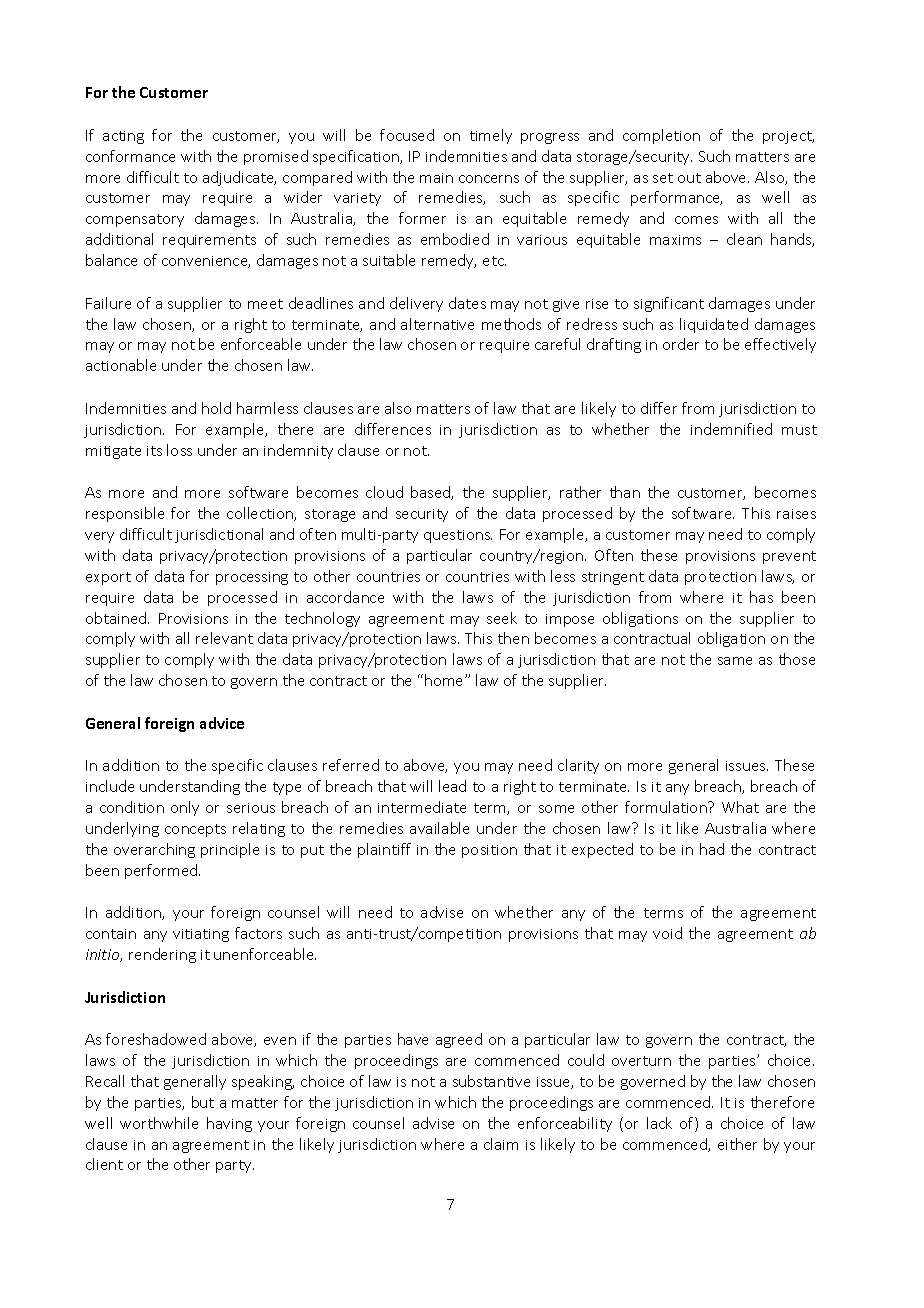 The height and width of the image is (1308, 924). Describe the element at coordinates (224, 638) in the image. I see `relevant` at that location.
